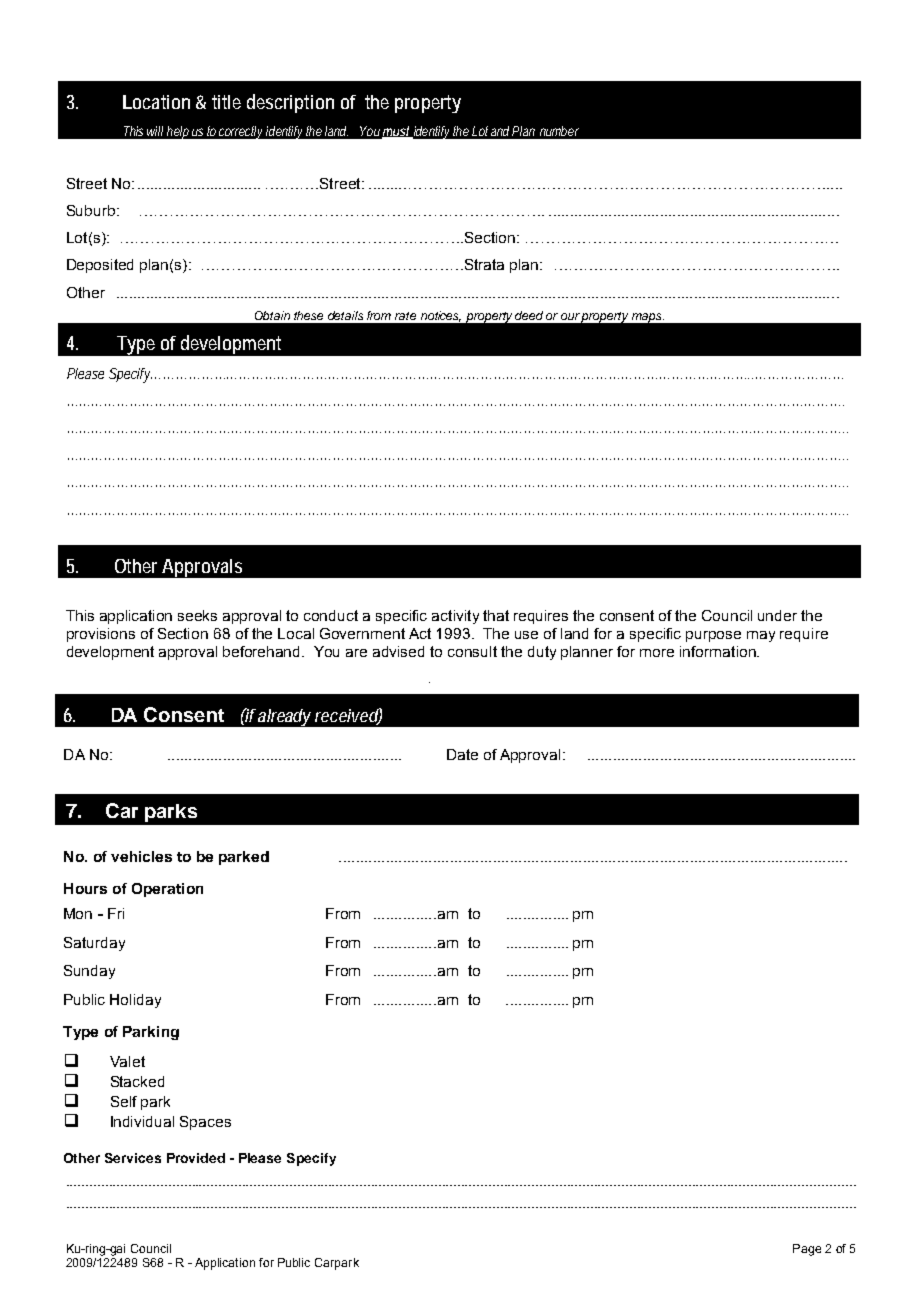  Describe the element at coordinates (462, 754) in the screenshot. I see `Date` at that location.
